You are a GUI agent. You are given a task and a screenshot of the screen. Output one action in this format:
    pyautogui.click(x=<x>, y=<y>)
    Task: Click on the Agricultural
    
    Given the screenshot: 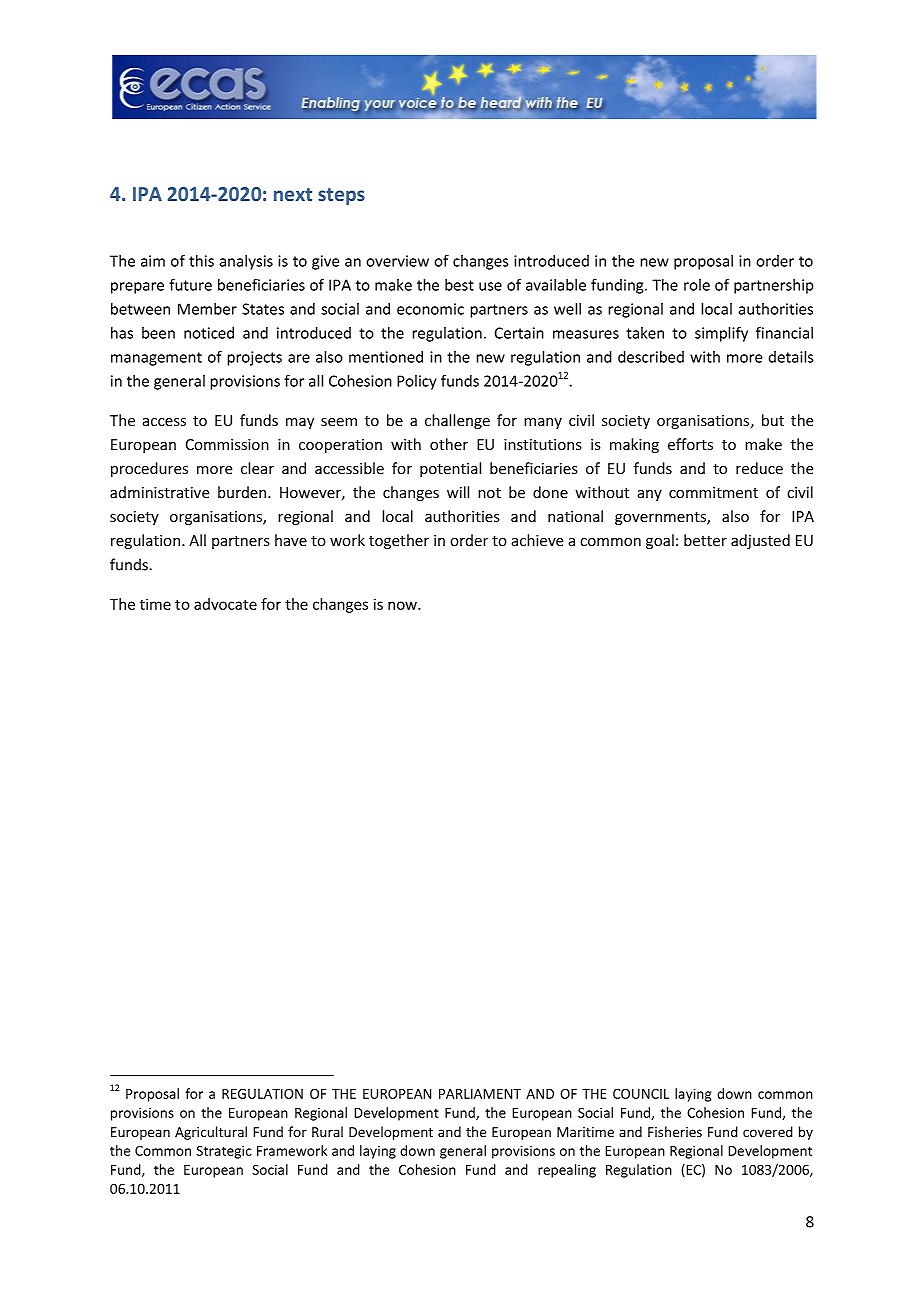 What is the action you would take?
    pyautogui.click(x=211, y=1133)
